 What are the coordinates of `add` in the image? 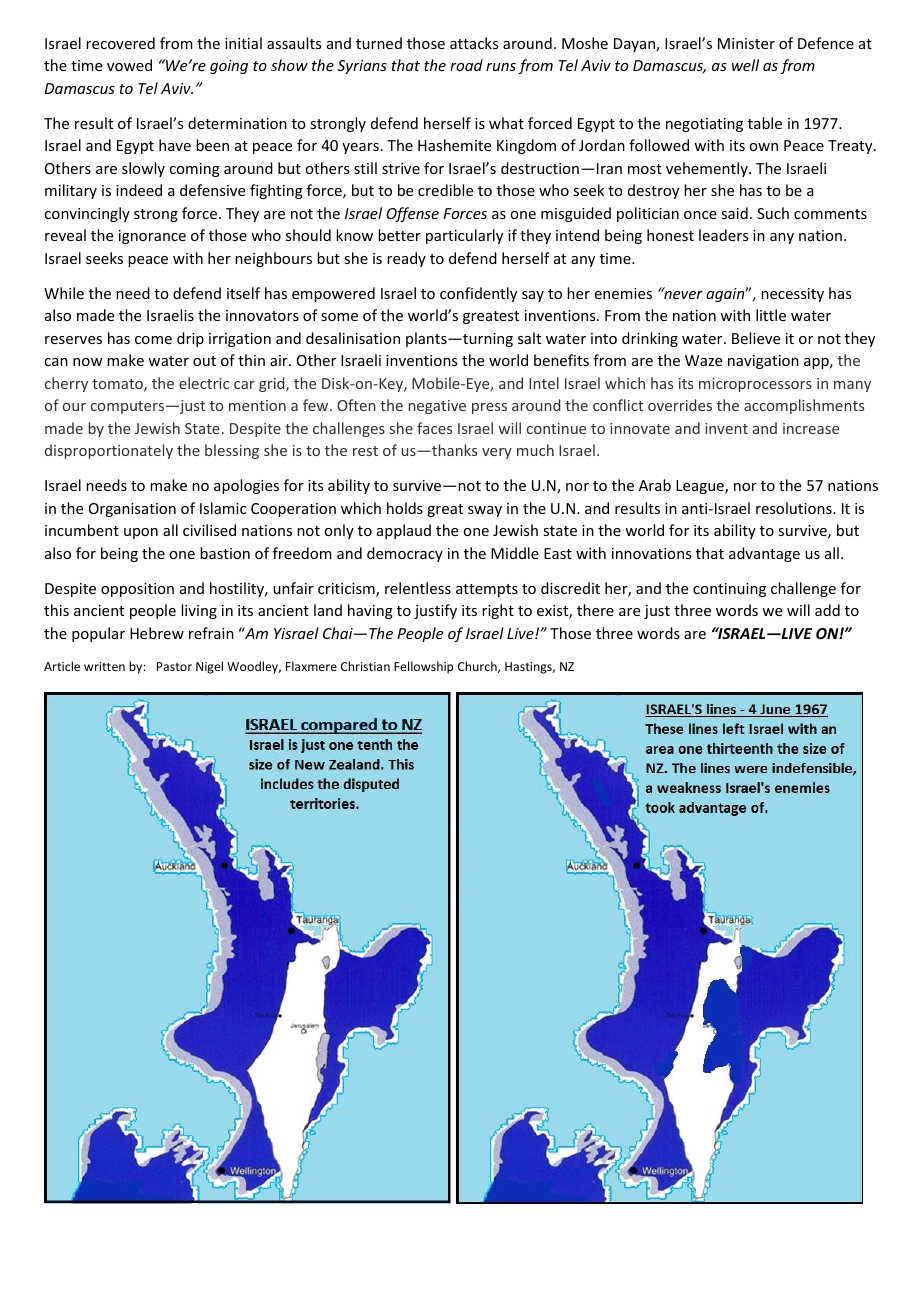 It's located at (827, 610).
